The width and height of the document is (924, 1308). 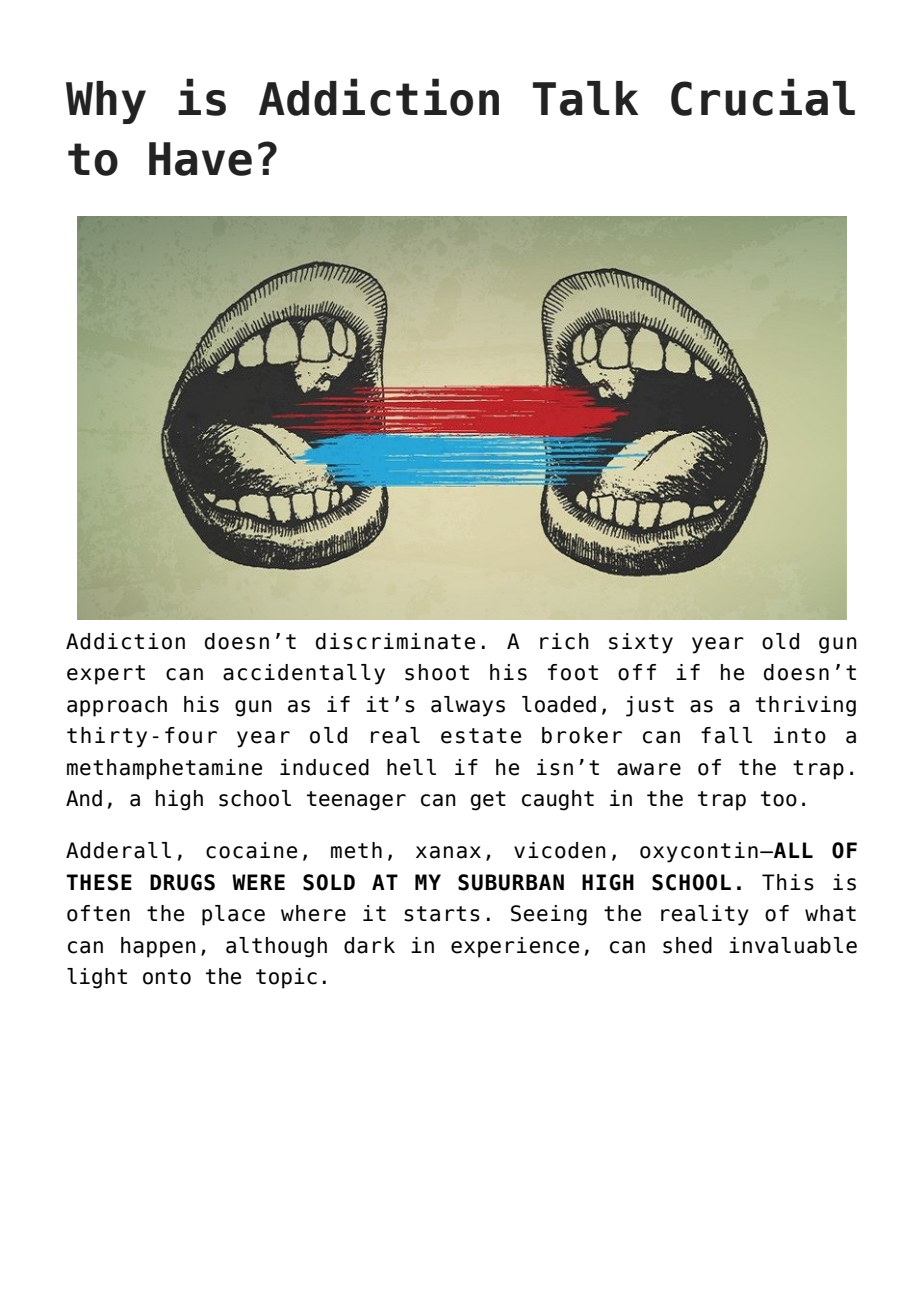 I want to click on Crucial, so click(x=763, y=97).
